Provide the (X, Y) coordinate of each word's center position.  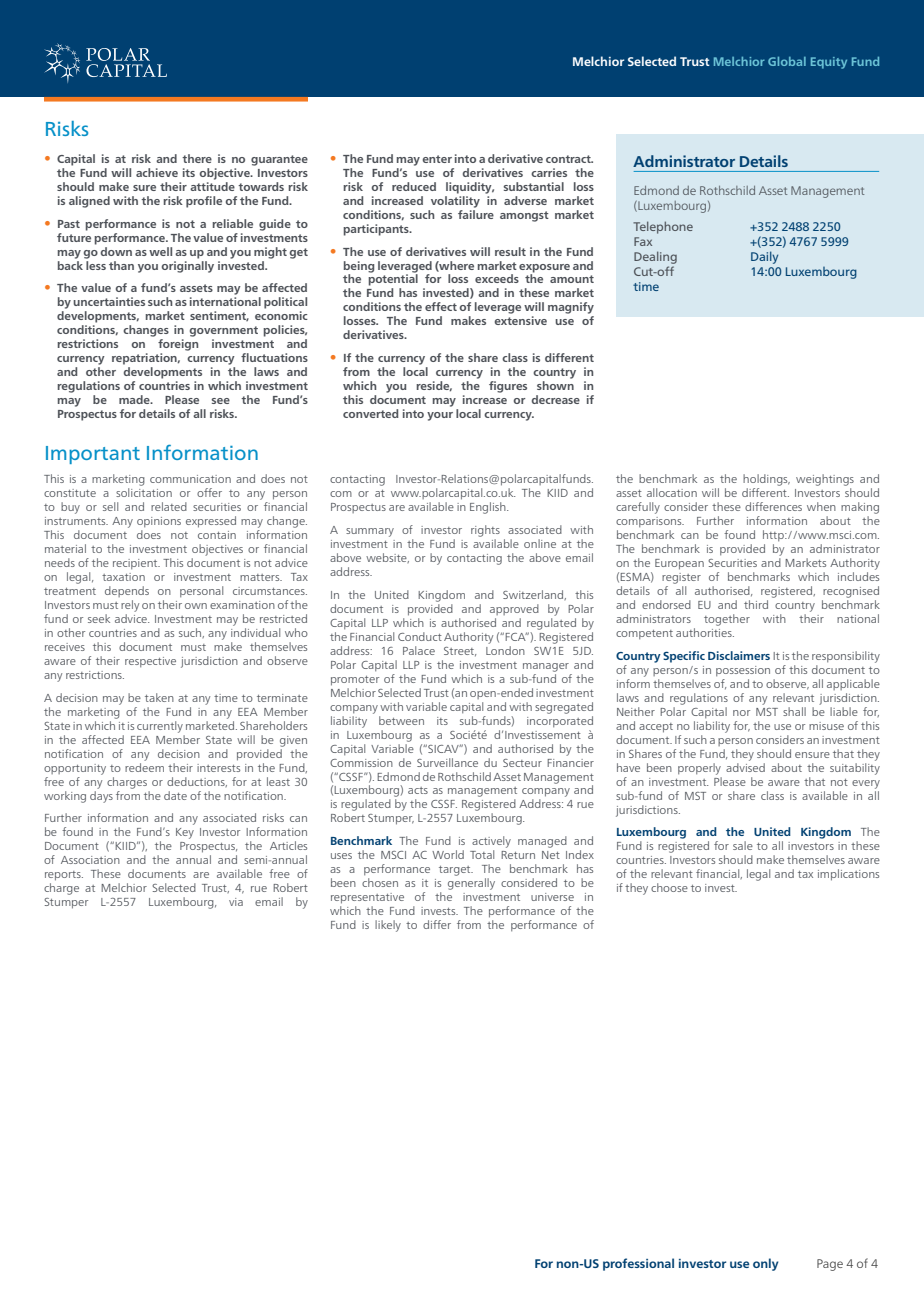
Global (787, 61)
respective (150, 662)
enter (437, 159)
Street (460, 652)
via (236, 902)
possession (743, 671)
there (197, 158)
